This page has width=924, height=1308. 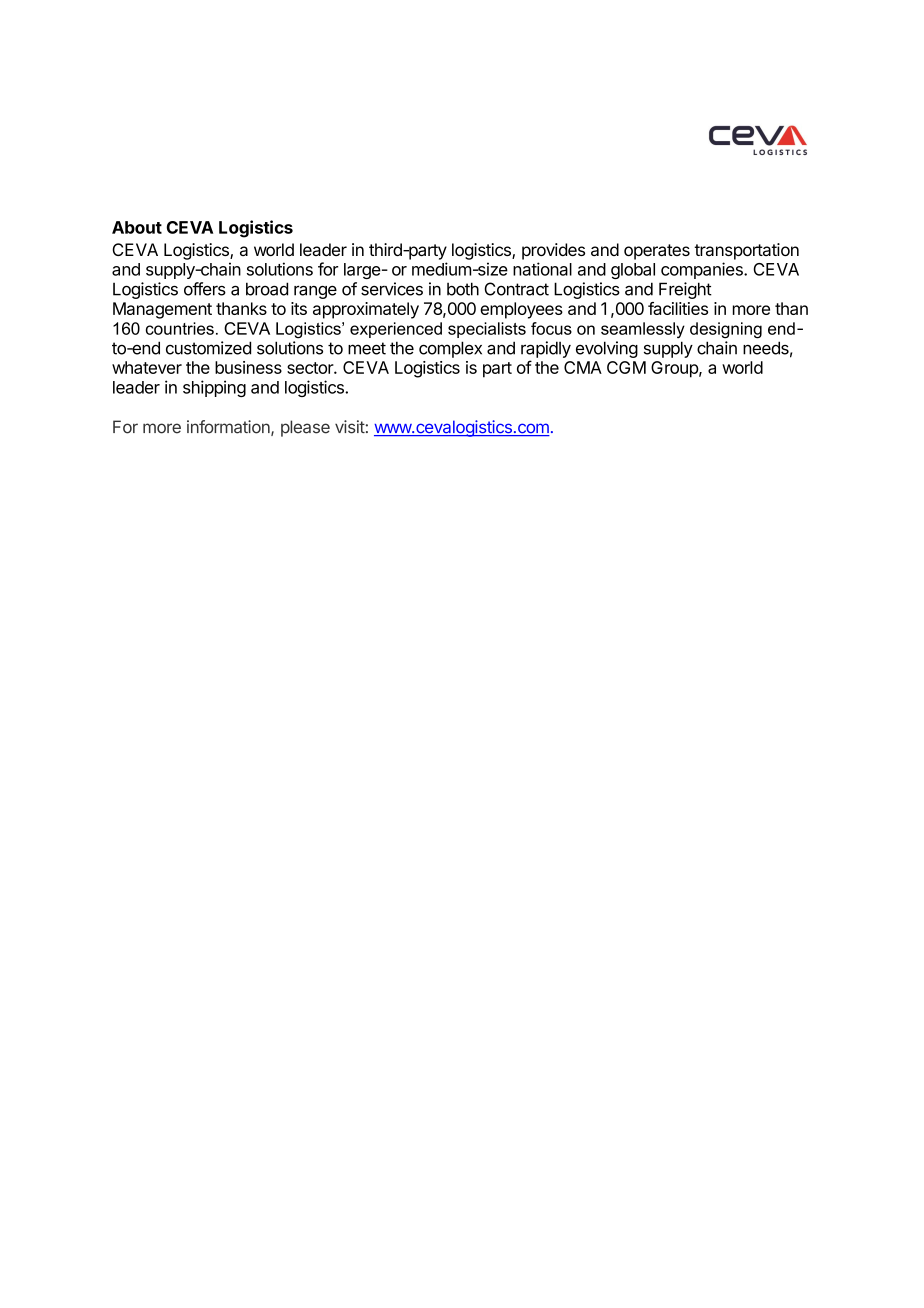 What do you see at coordinates (350, 427) in the page?
I see `visit` at bounding box center [350, 427].
